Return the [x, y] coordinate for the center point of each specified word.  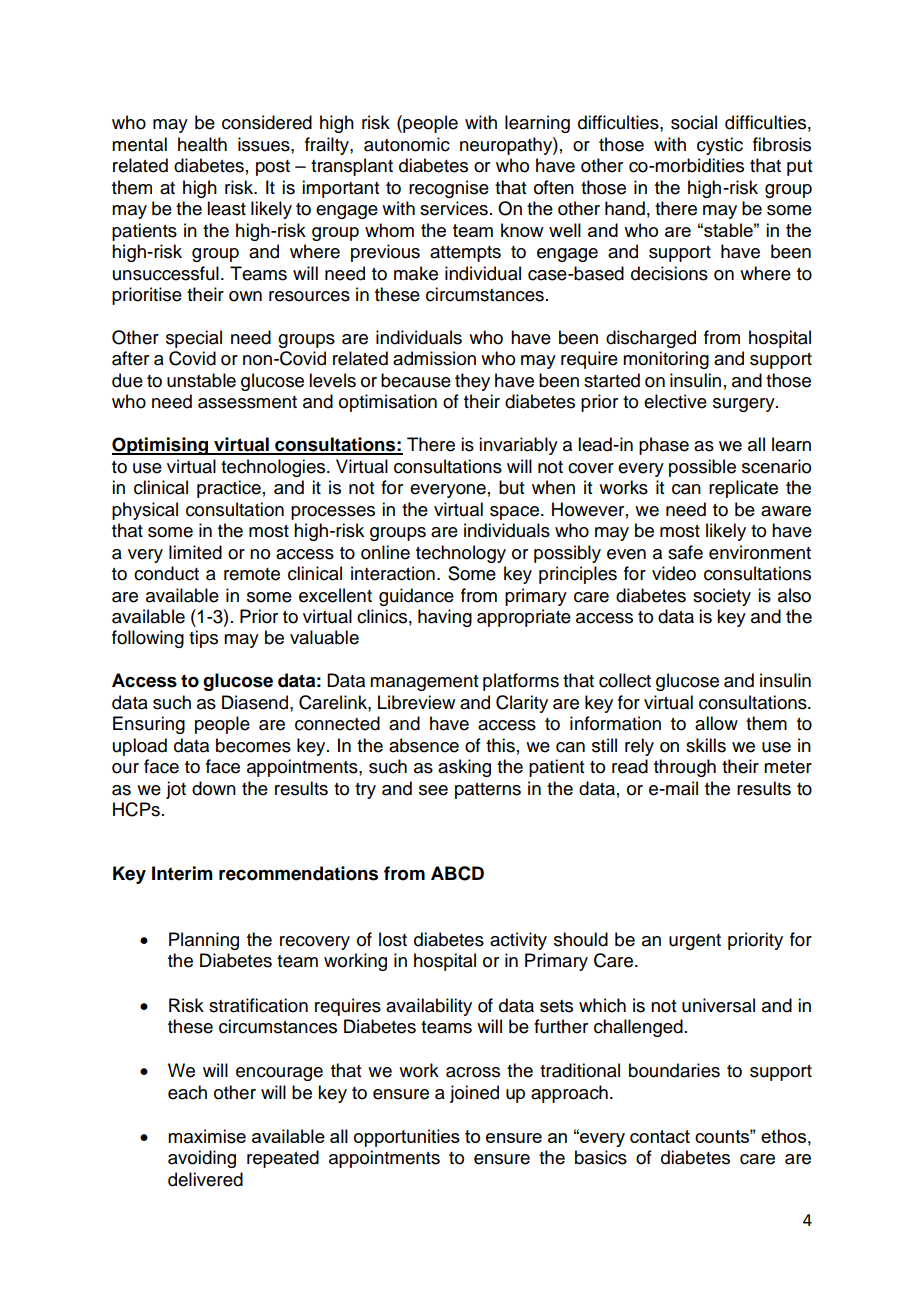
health [202, 144]
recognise [449, 189]
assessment [247, 402]
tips [203, 639]
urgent [695, 942]
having [445, 618]
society [722, 597]
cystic [720, 146]
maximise [207, 1136]
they [472, 382]
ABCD [457, 873]
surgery [745, 405]
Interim [182, 873]
